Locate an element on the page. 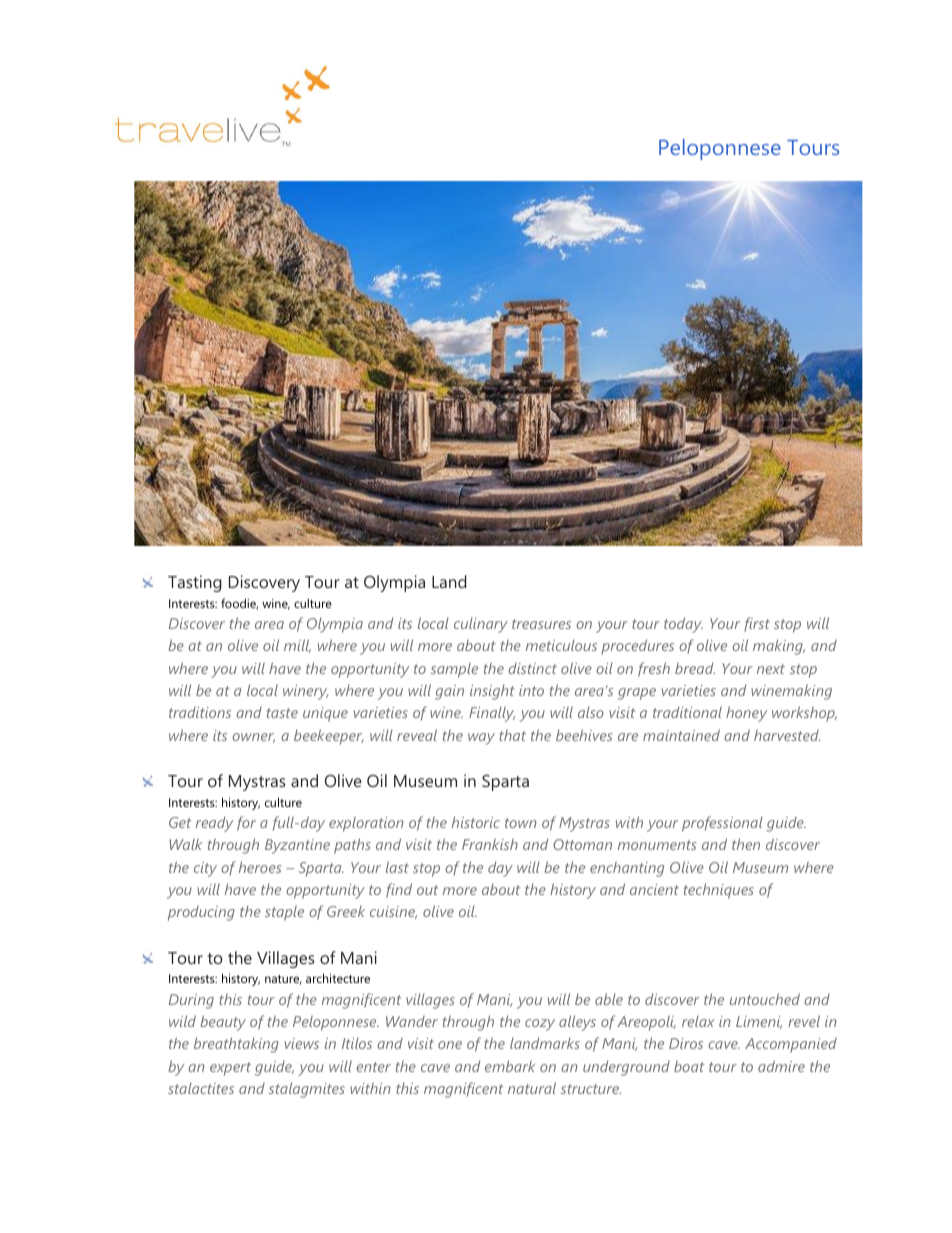  expert is located at coordinates (230, 1069).
